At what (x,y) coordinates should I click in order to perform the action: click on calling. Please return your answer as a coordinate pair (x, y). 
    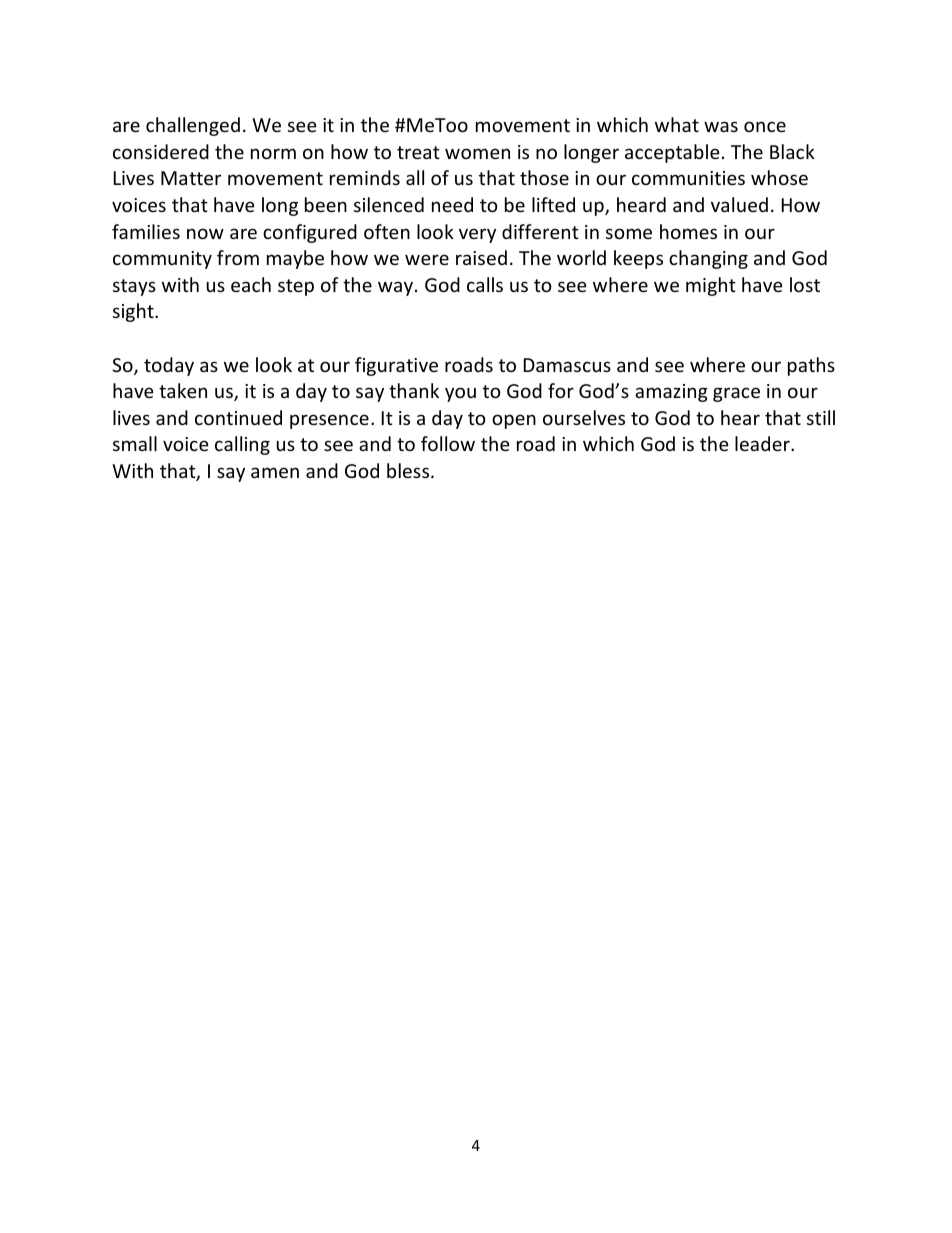
    Looking at the image, I should click on (242, 445).
